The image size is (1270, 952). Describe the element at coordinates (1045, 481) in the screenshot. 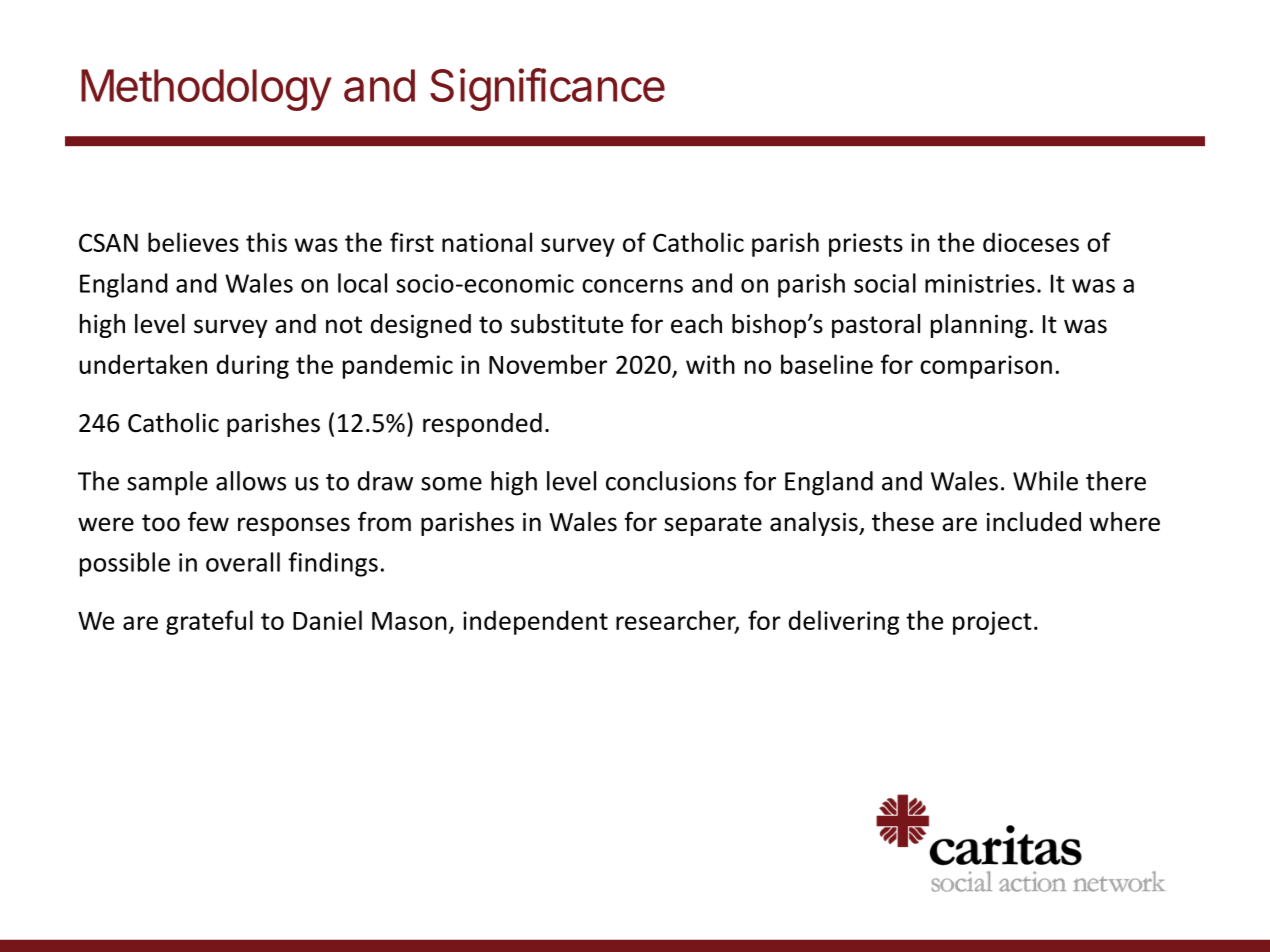

I see `While` at that location.
